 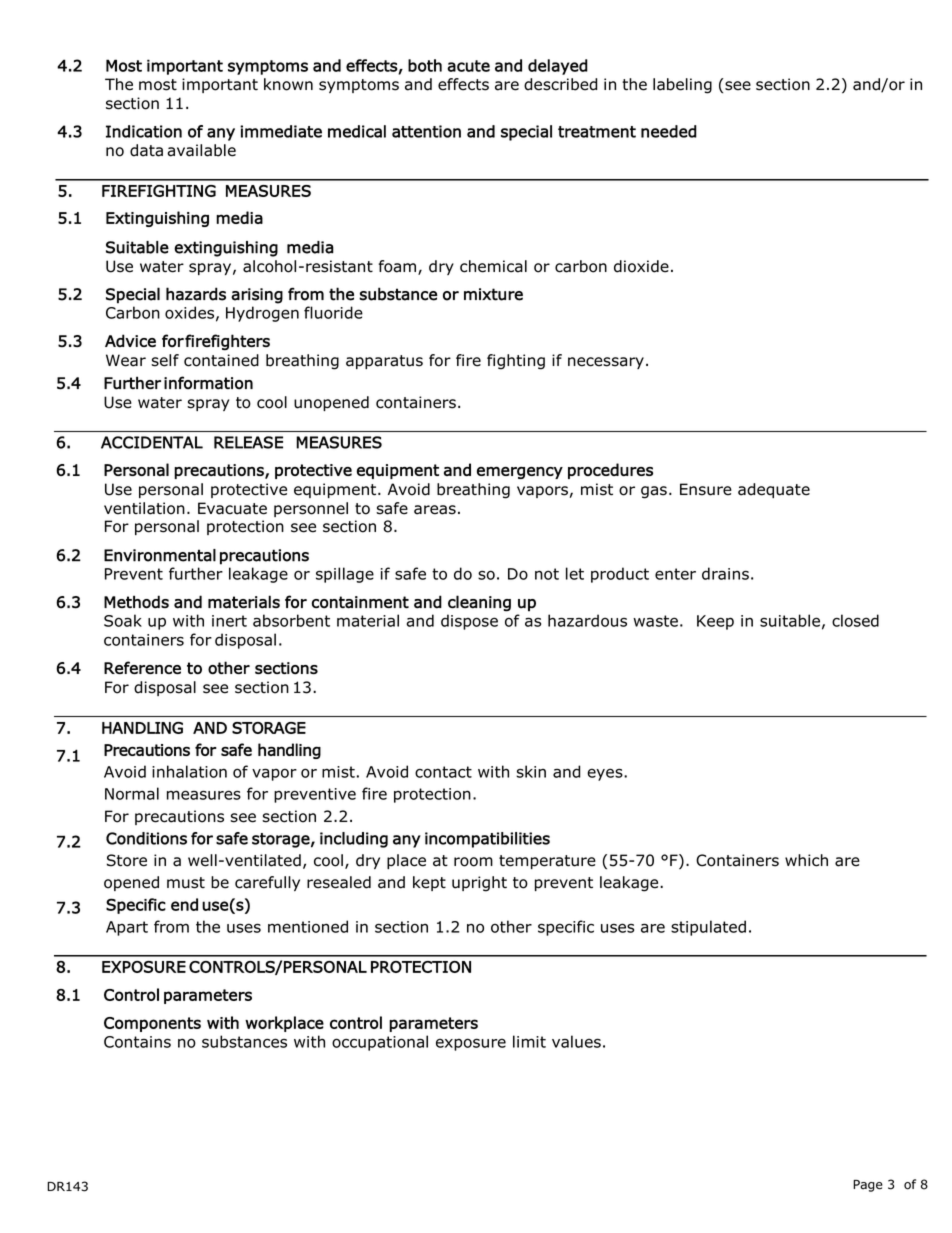 What do you see at coordinates (487, 840) in the screenshot?
I see `incompatibilities` at bounding box center [487, 840].
